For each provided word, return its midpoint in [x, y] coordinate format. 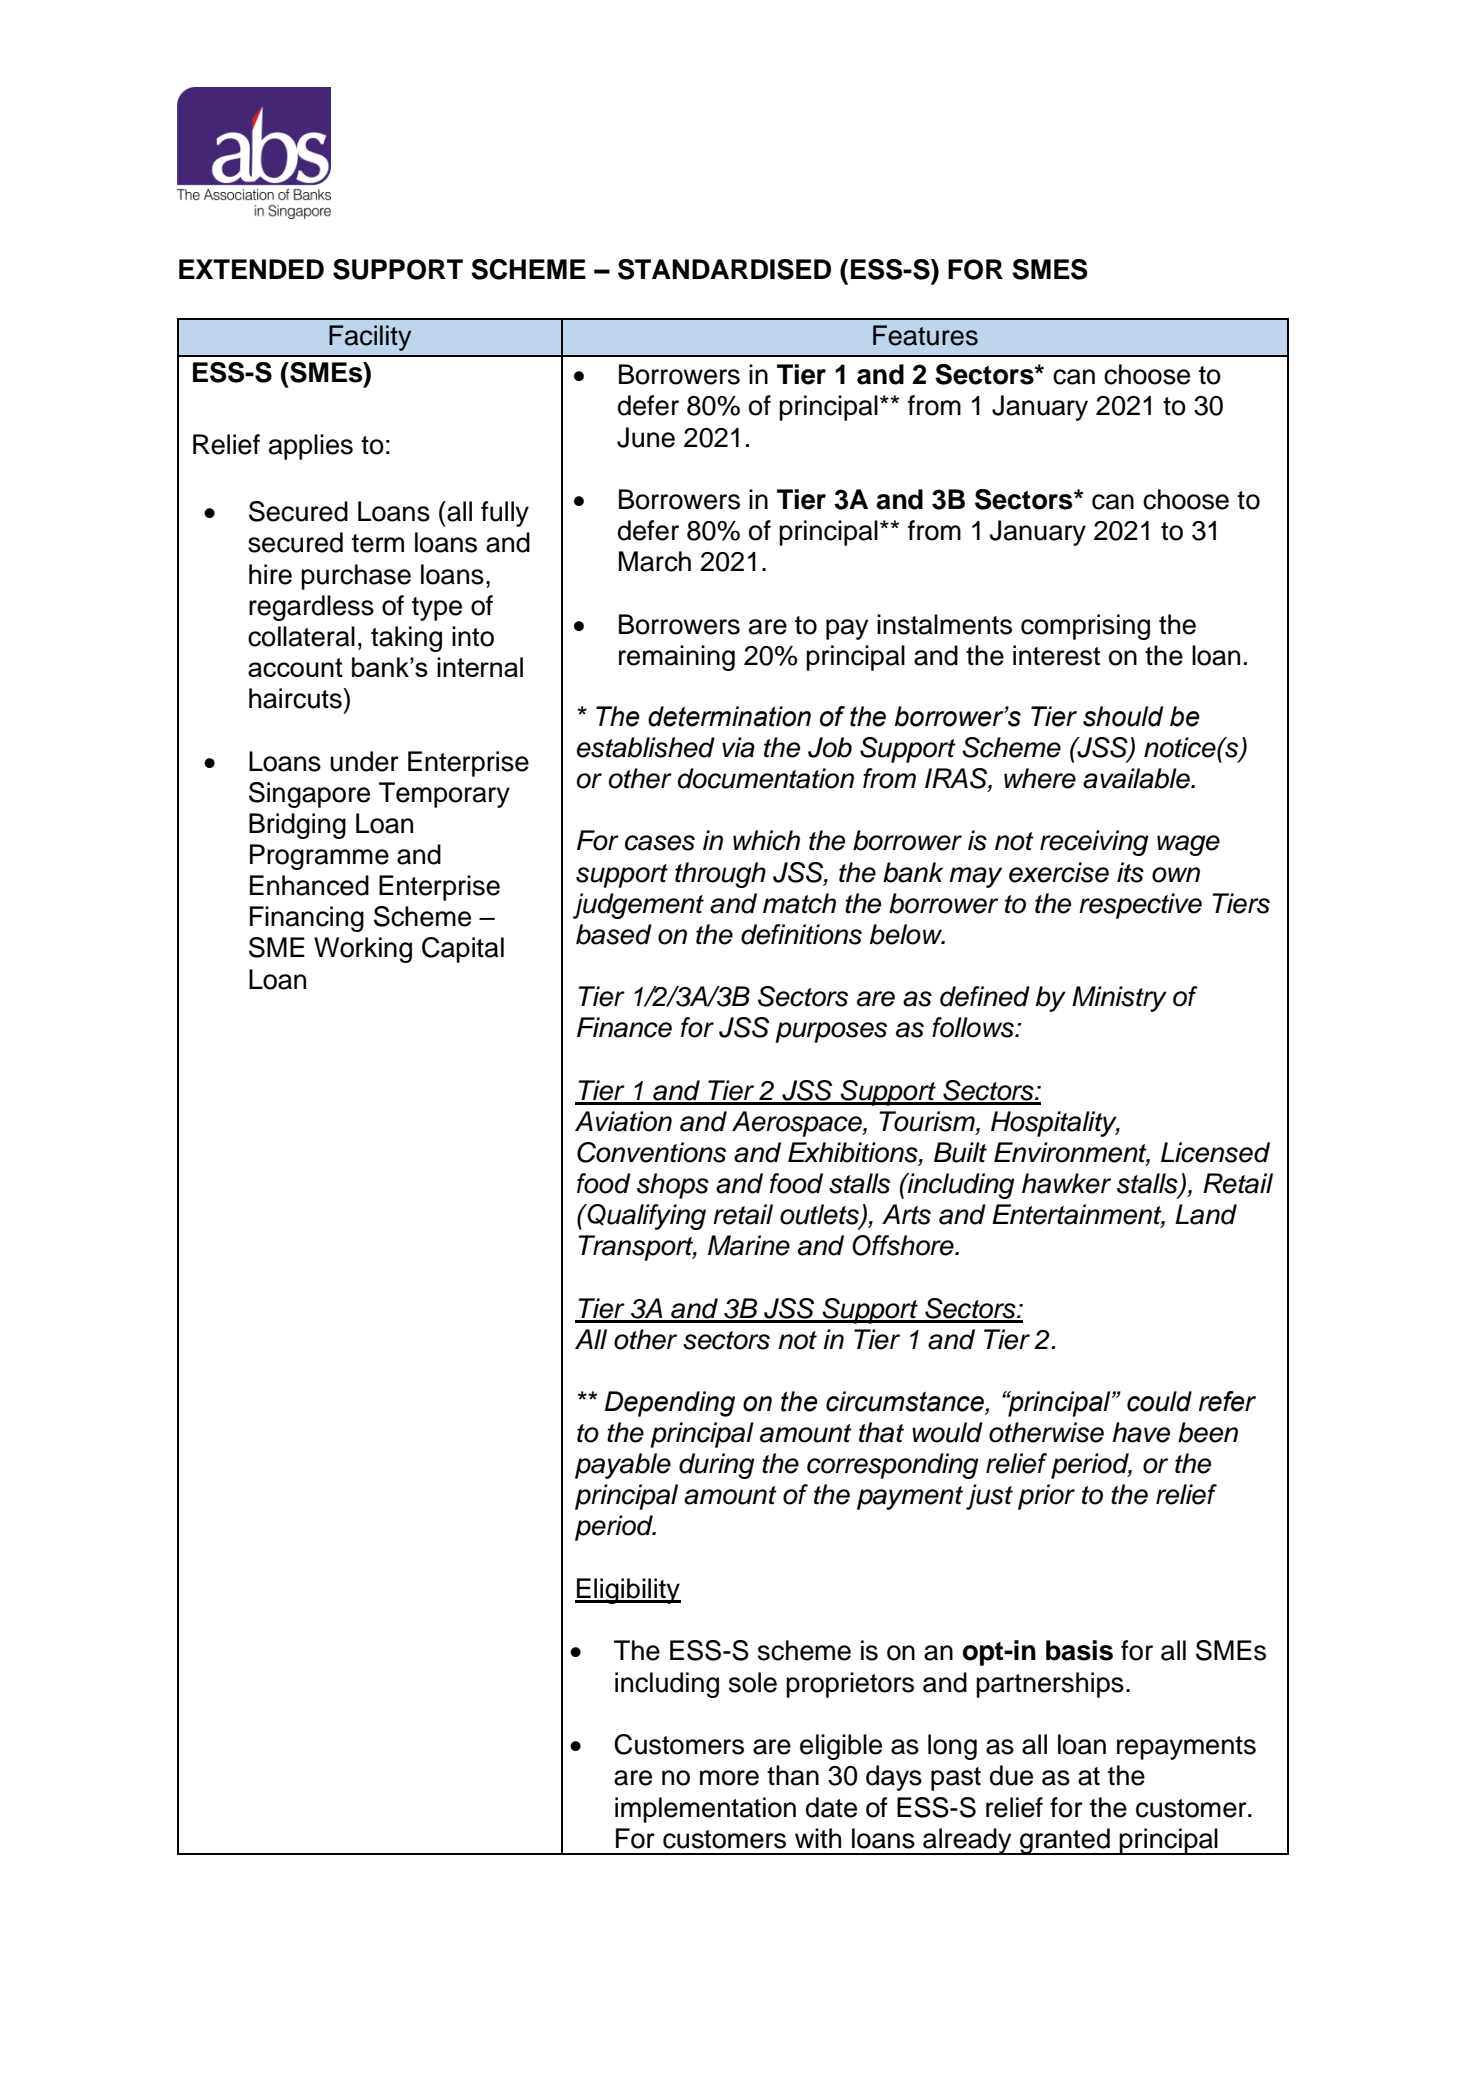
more [729, 1778]
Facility [370, 338]
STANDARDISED [724, 269]
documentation [766, 778]
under [364, 761]
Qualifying [645, 1217]
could [1159, 1401]
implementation [705, 1810]
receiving [1094, 843]
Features [925, 335]
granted [1065, 1841]
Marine [749, 1245]
